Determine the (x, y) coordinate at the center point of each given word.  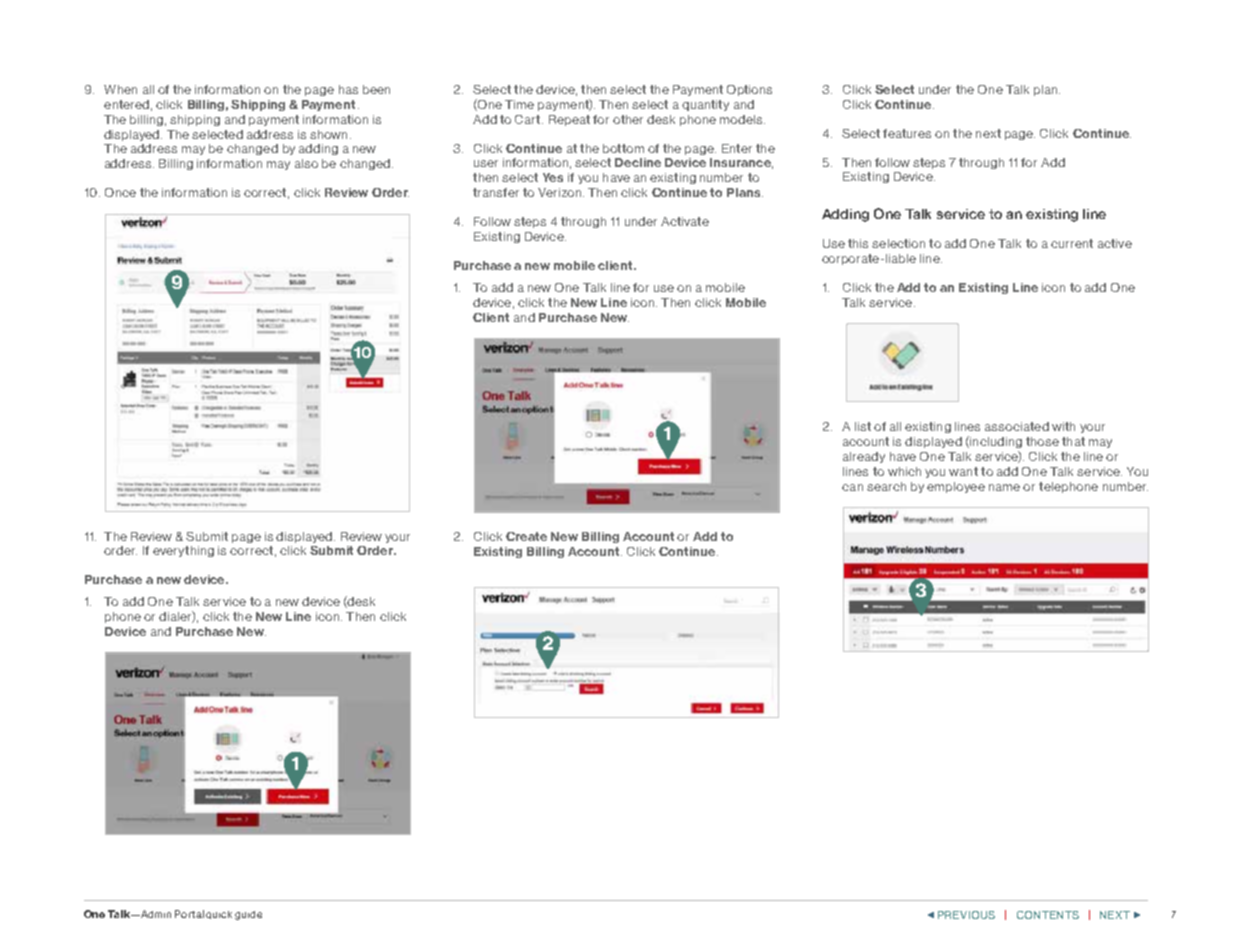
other (628, 119)
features (907, 133)
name (1004, 487)
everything (183, 551)
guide (248, 915)
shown (328, 134)
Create (526, 536)
